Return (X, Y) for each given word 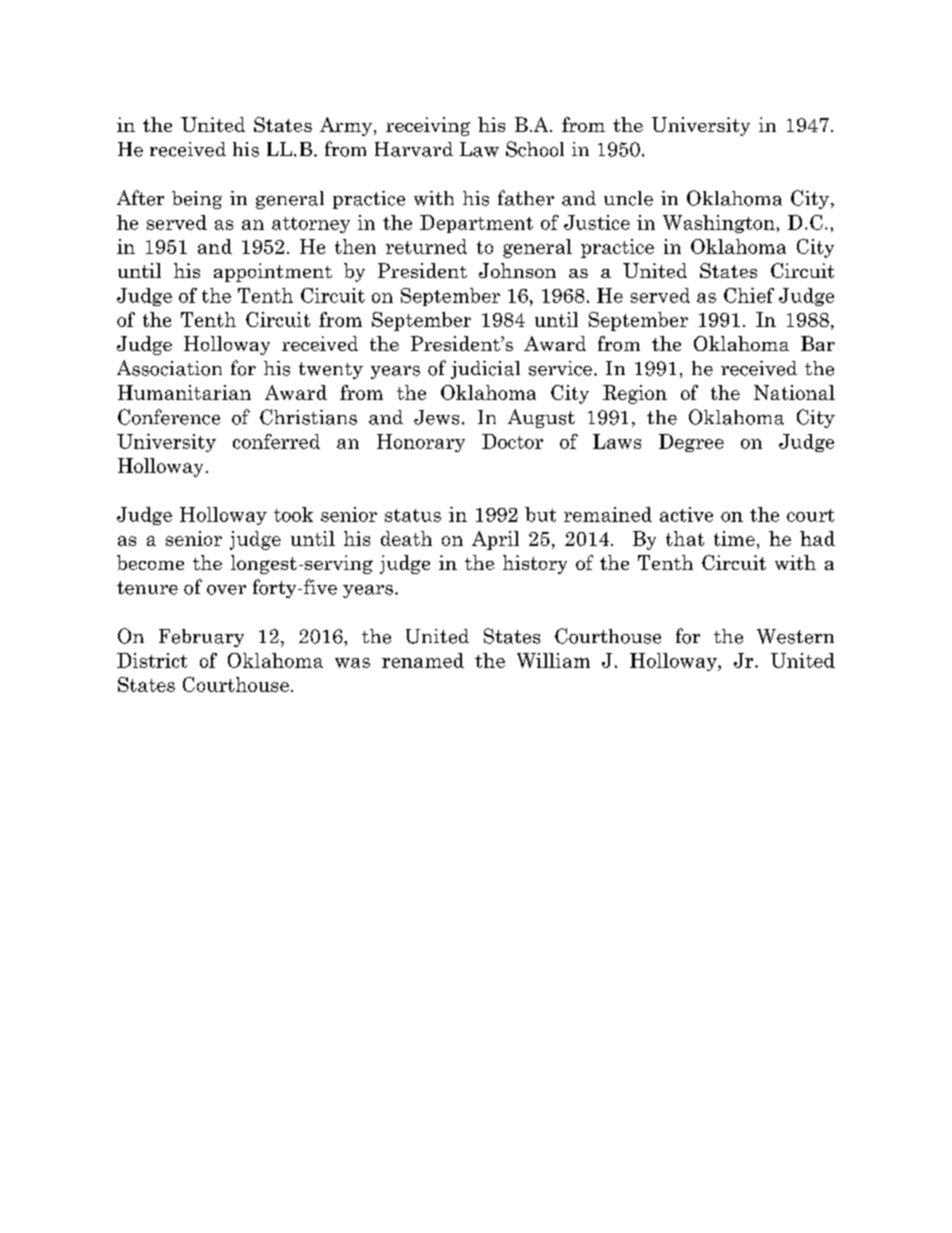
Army (347, 126)
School (535, 149)
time (734, 538)
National (794, 392)
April (495, 540)
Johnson (517, 270)
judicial (485, 370)
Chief (749, 295)
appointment (273, 272)
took (293, 514)
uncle (628, 198)
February (201, 638)
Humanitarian (184, 392)
